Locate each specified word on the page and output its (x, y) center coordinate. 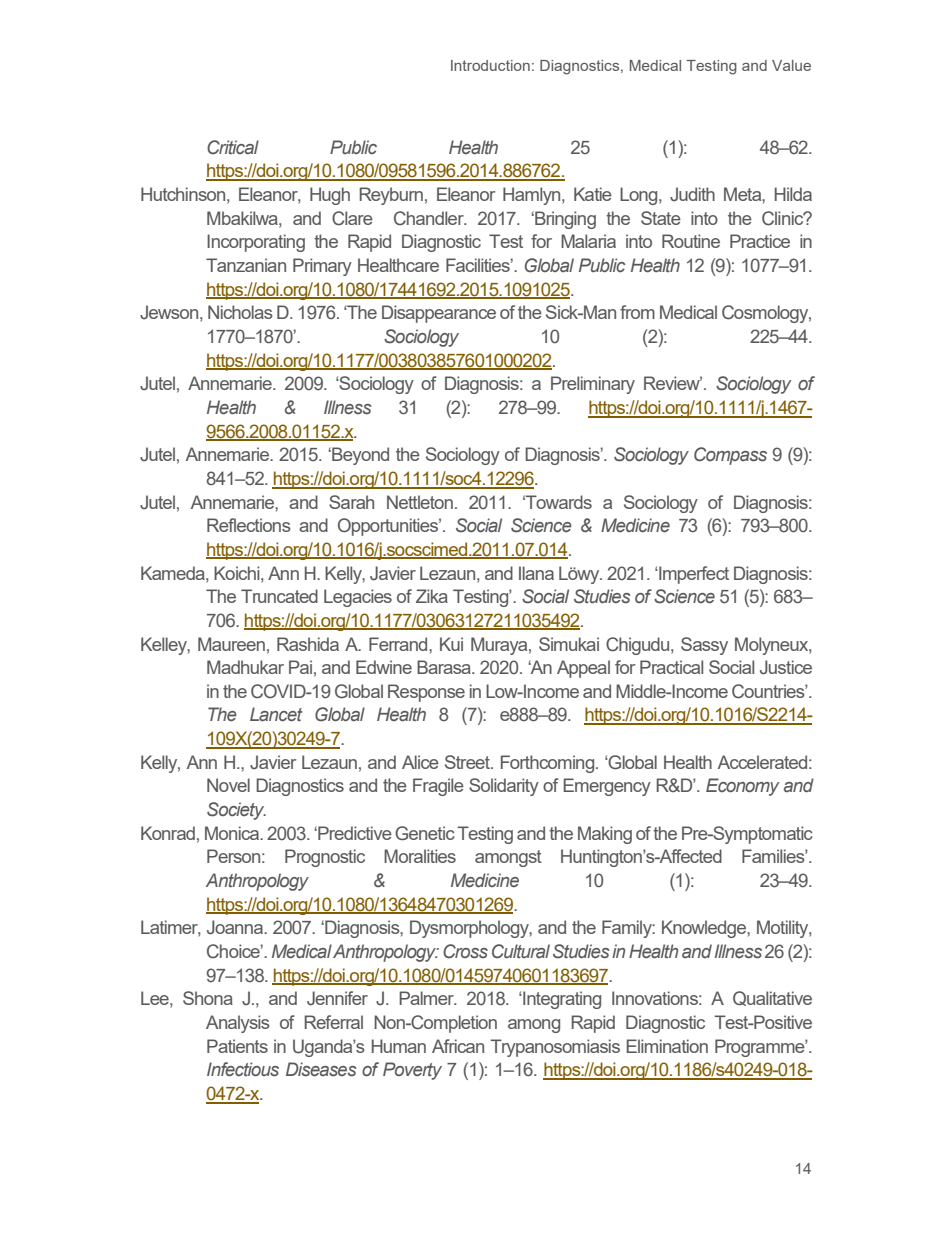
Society (236, 811)
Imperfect (693, 575)
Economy (742, 787)
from (637, 312)
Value (791, 65)
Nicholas (240, 312)
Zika (432, 596)
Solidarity (504, 787)
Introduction (490, 65)
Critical (233, 147)
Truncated (279, 596)
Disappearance (439, 314)
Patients (237, 1046)
